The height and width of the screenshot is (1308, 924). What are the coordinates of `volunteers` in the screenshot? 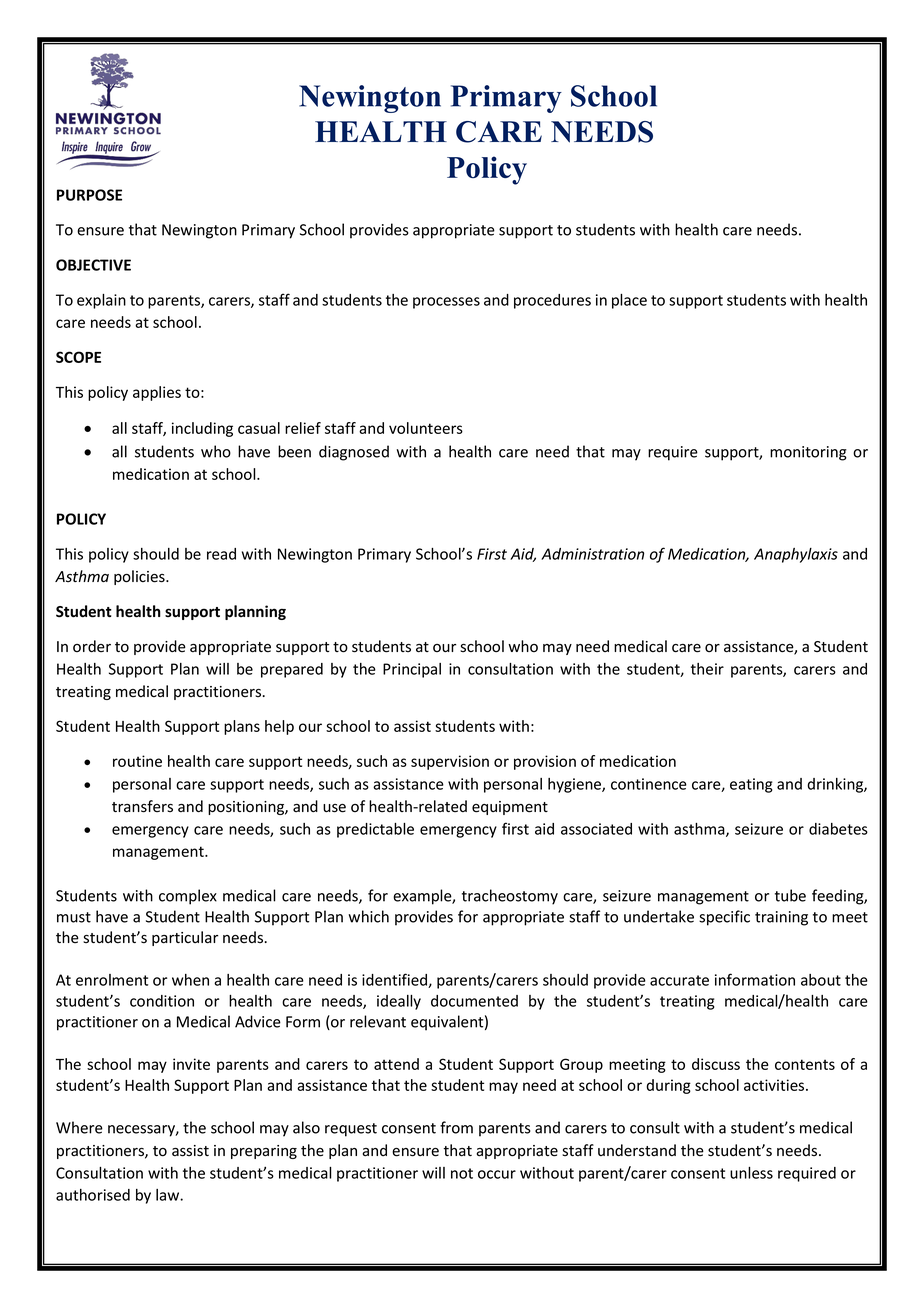 It's located at (426, 428).
